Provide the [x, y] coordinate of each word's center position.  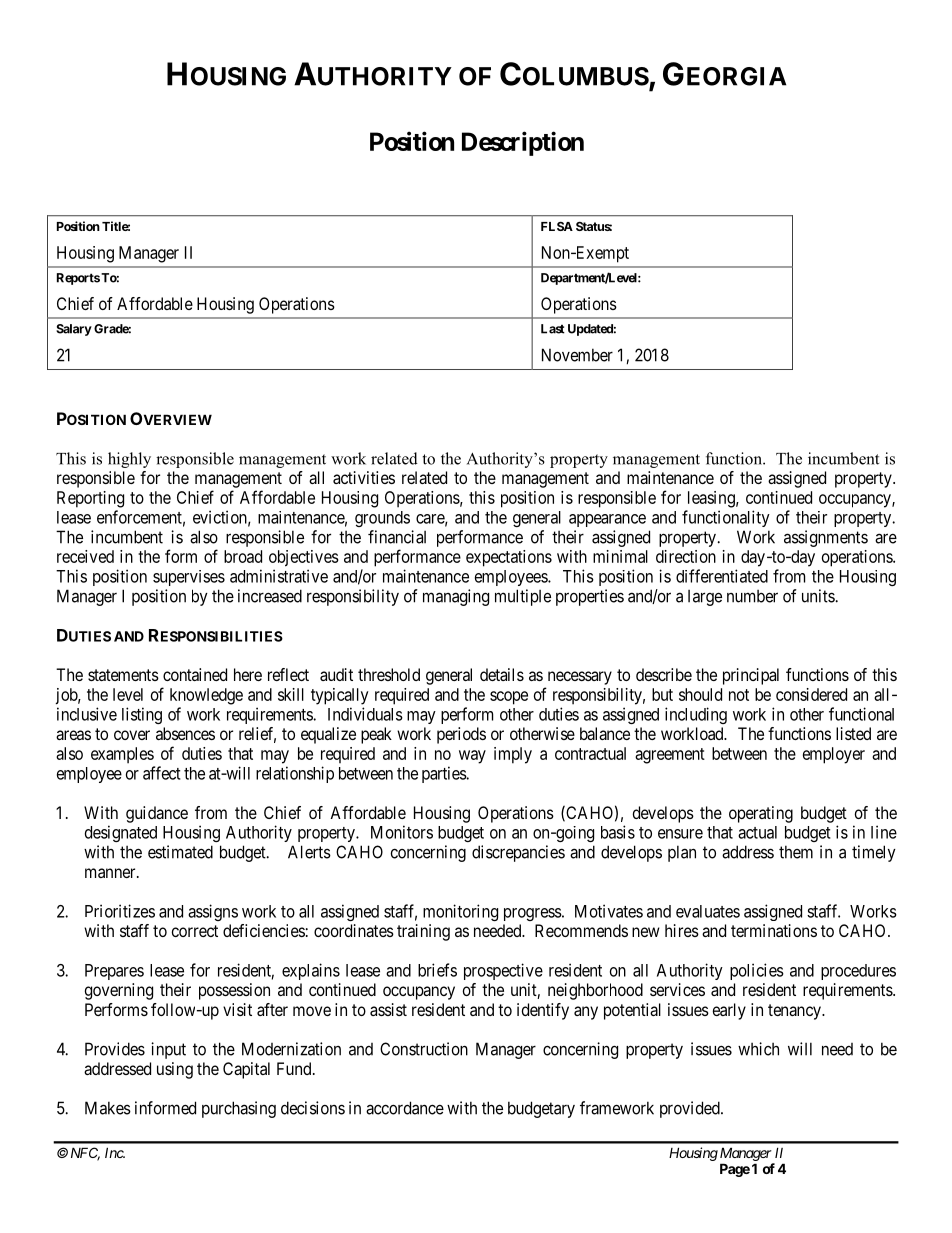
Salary [74, 330]
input [168, 1050]
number [752, 596]
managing [456, 597]
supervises [189, 578]
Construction [424, 1049]
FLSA [557, 226]
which [758, 1049]
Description [523, 143]
